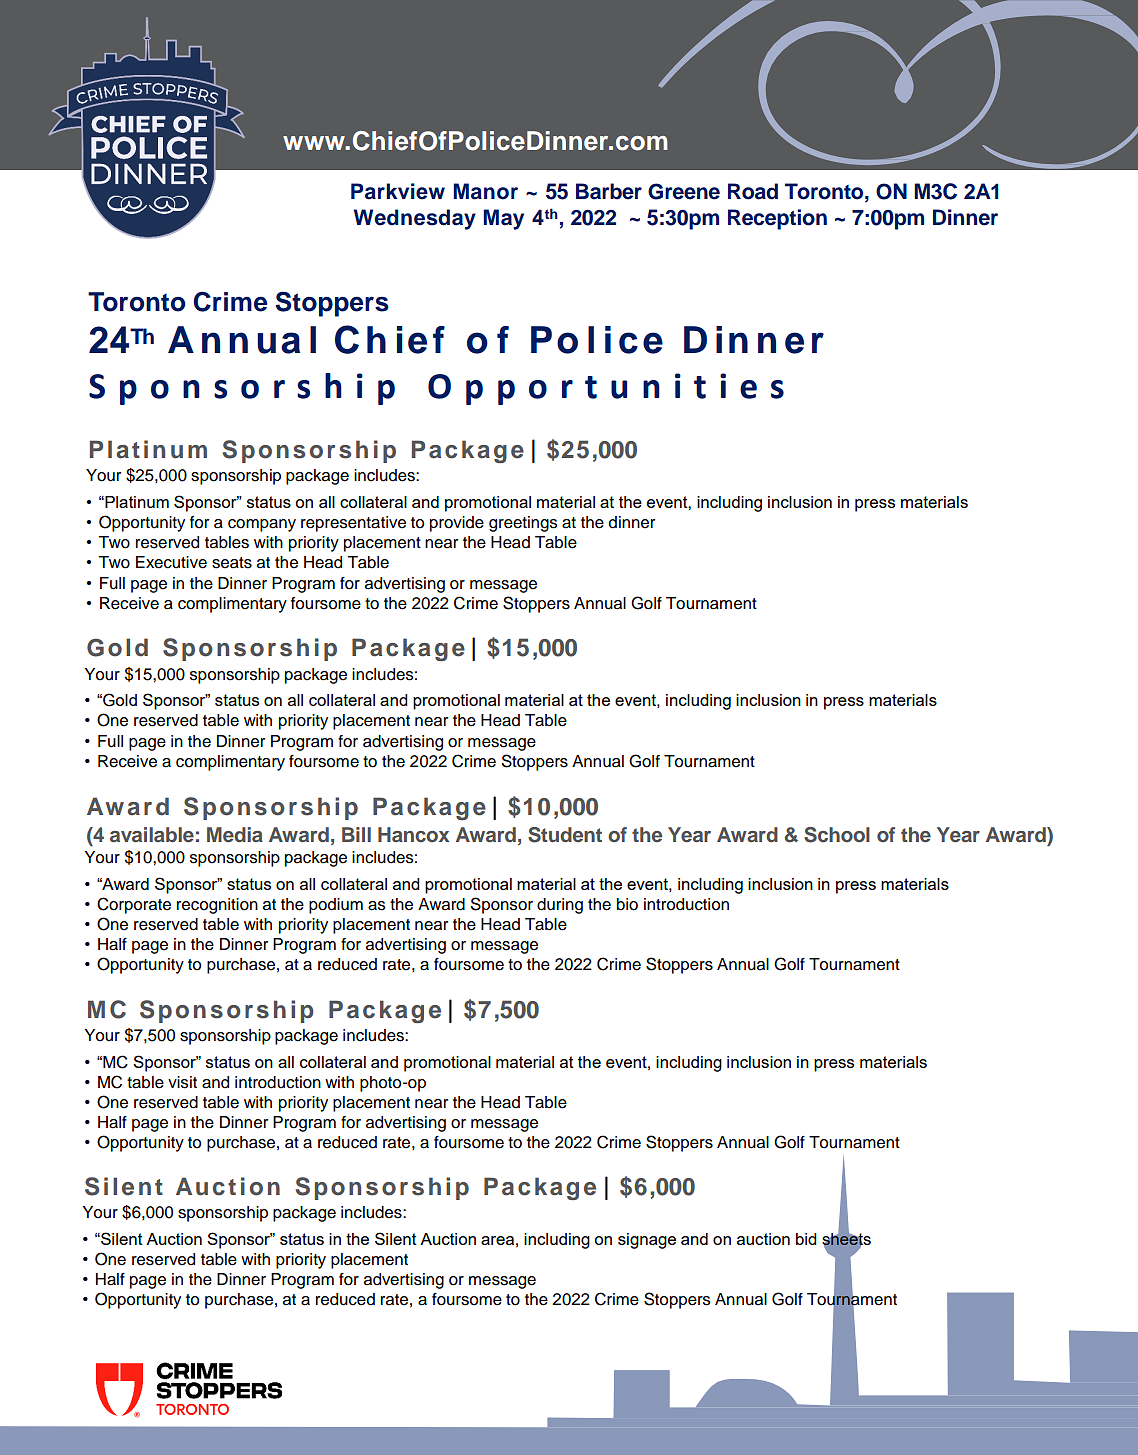 The width and height of the document is (1138, 1455). Describe the element at coordinates (182, 1082) in the document. I see `visit` at that location.
